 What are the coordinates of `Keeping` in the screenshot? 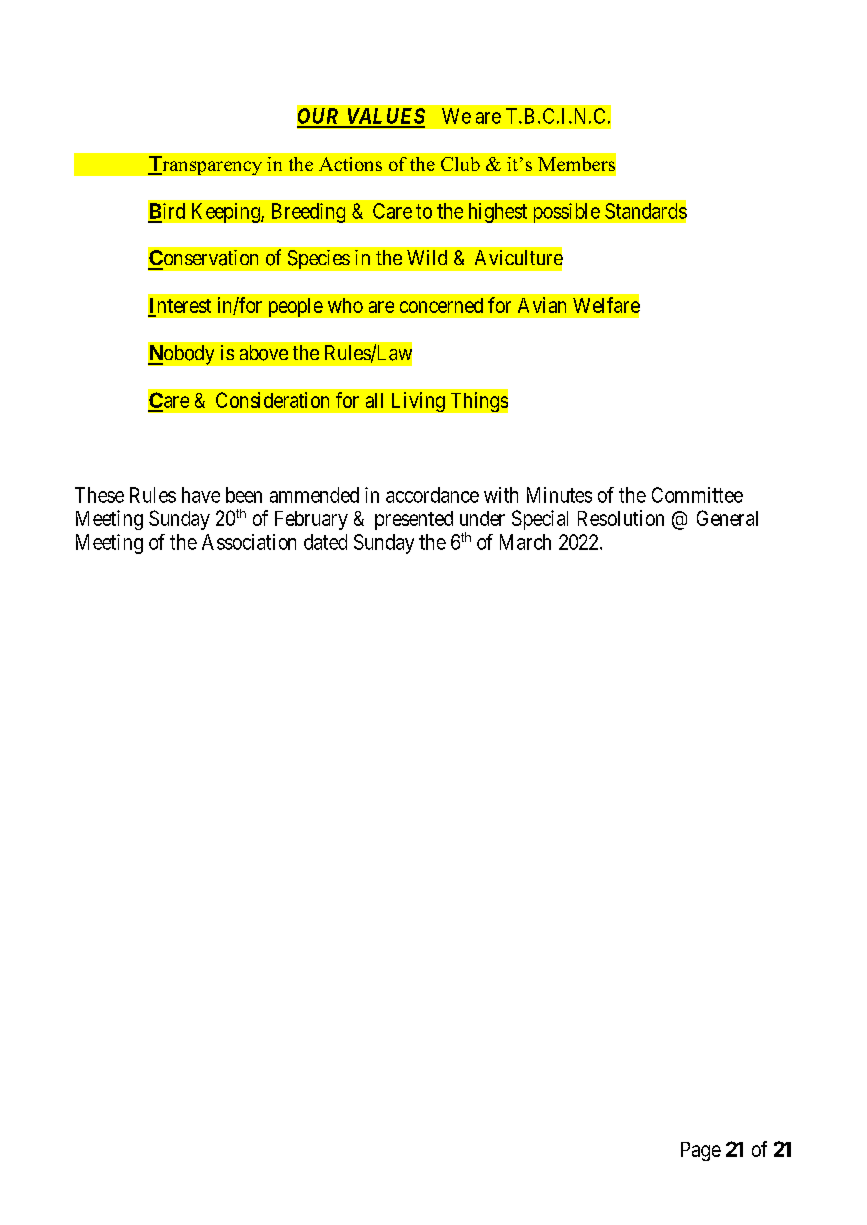 It's located at (227, 213).
